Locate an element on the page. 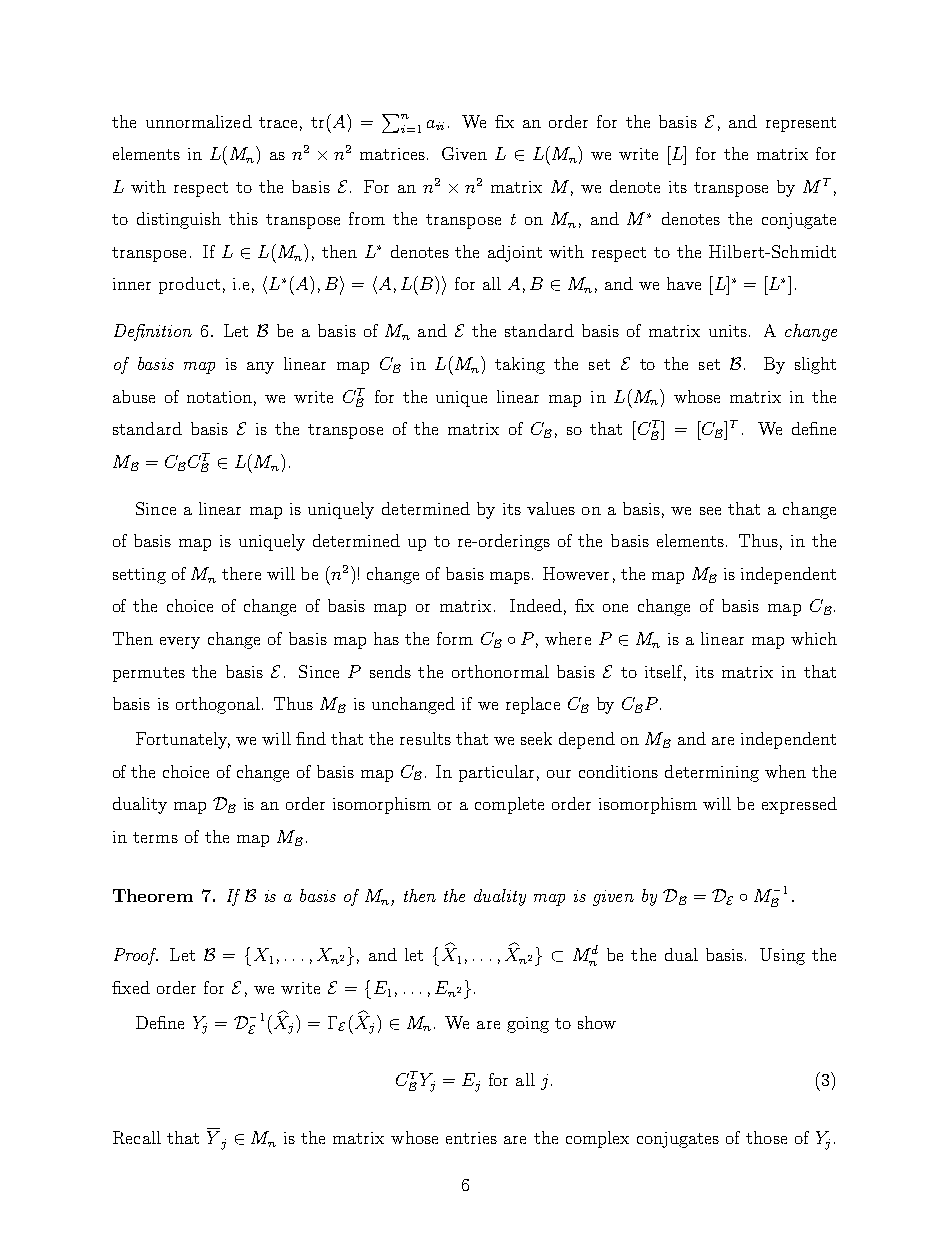 The image size is (952, 1233). every is located at coordinates (180, 643).
